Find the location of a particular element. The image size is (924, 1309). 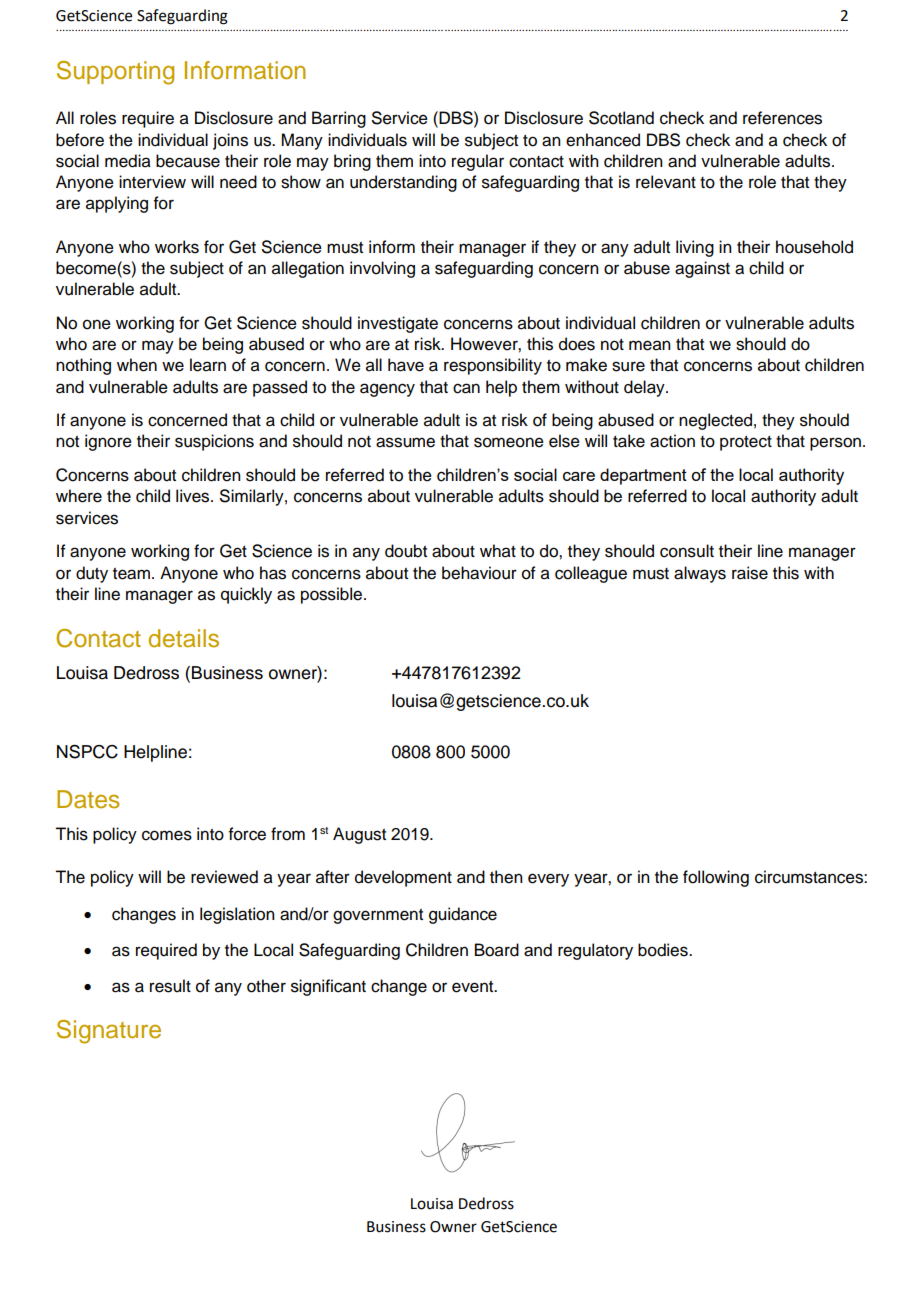

responsibility is located at coordinates (493, 366).
